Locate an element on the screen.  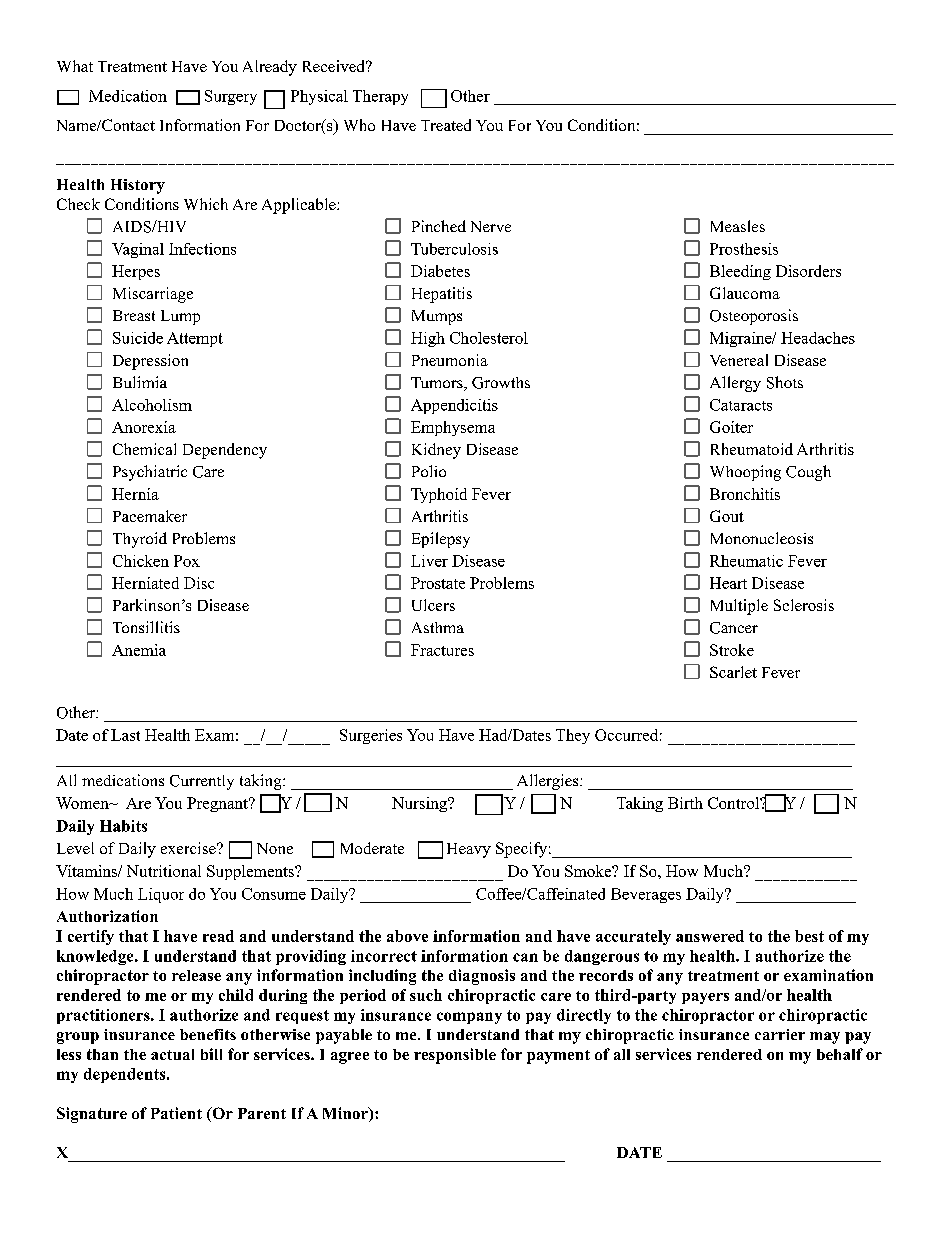
Scarlet is located at coordinates (733, 672).
